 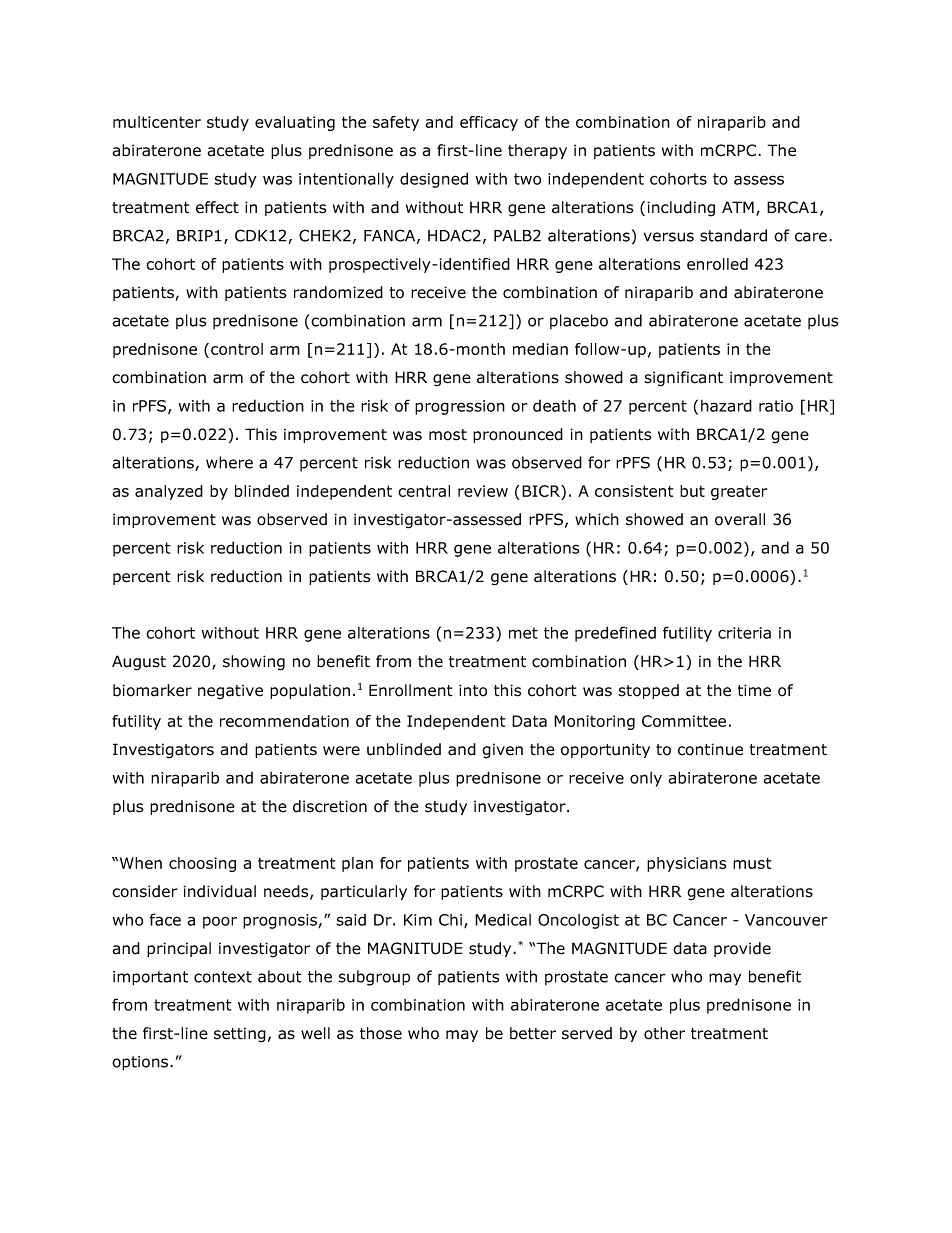 What do you see at coordinates (202, 864) in the image?
I see `choosing` at bounding box center [202, 864].
